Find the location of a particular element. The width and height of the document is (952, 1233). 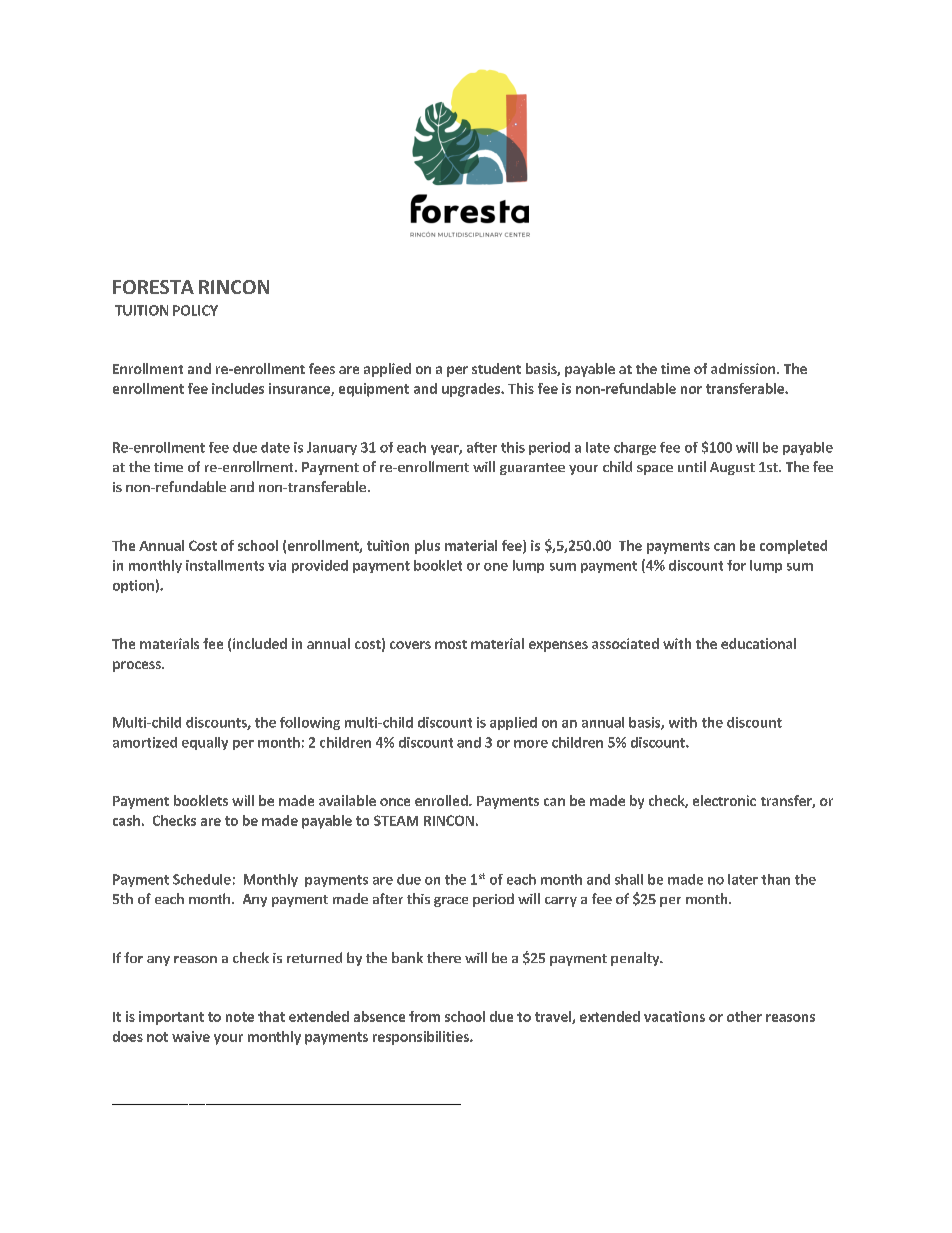

other is located at coordinates (744, 1016).
